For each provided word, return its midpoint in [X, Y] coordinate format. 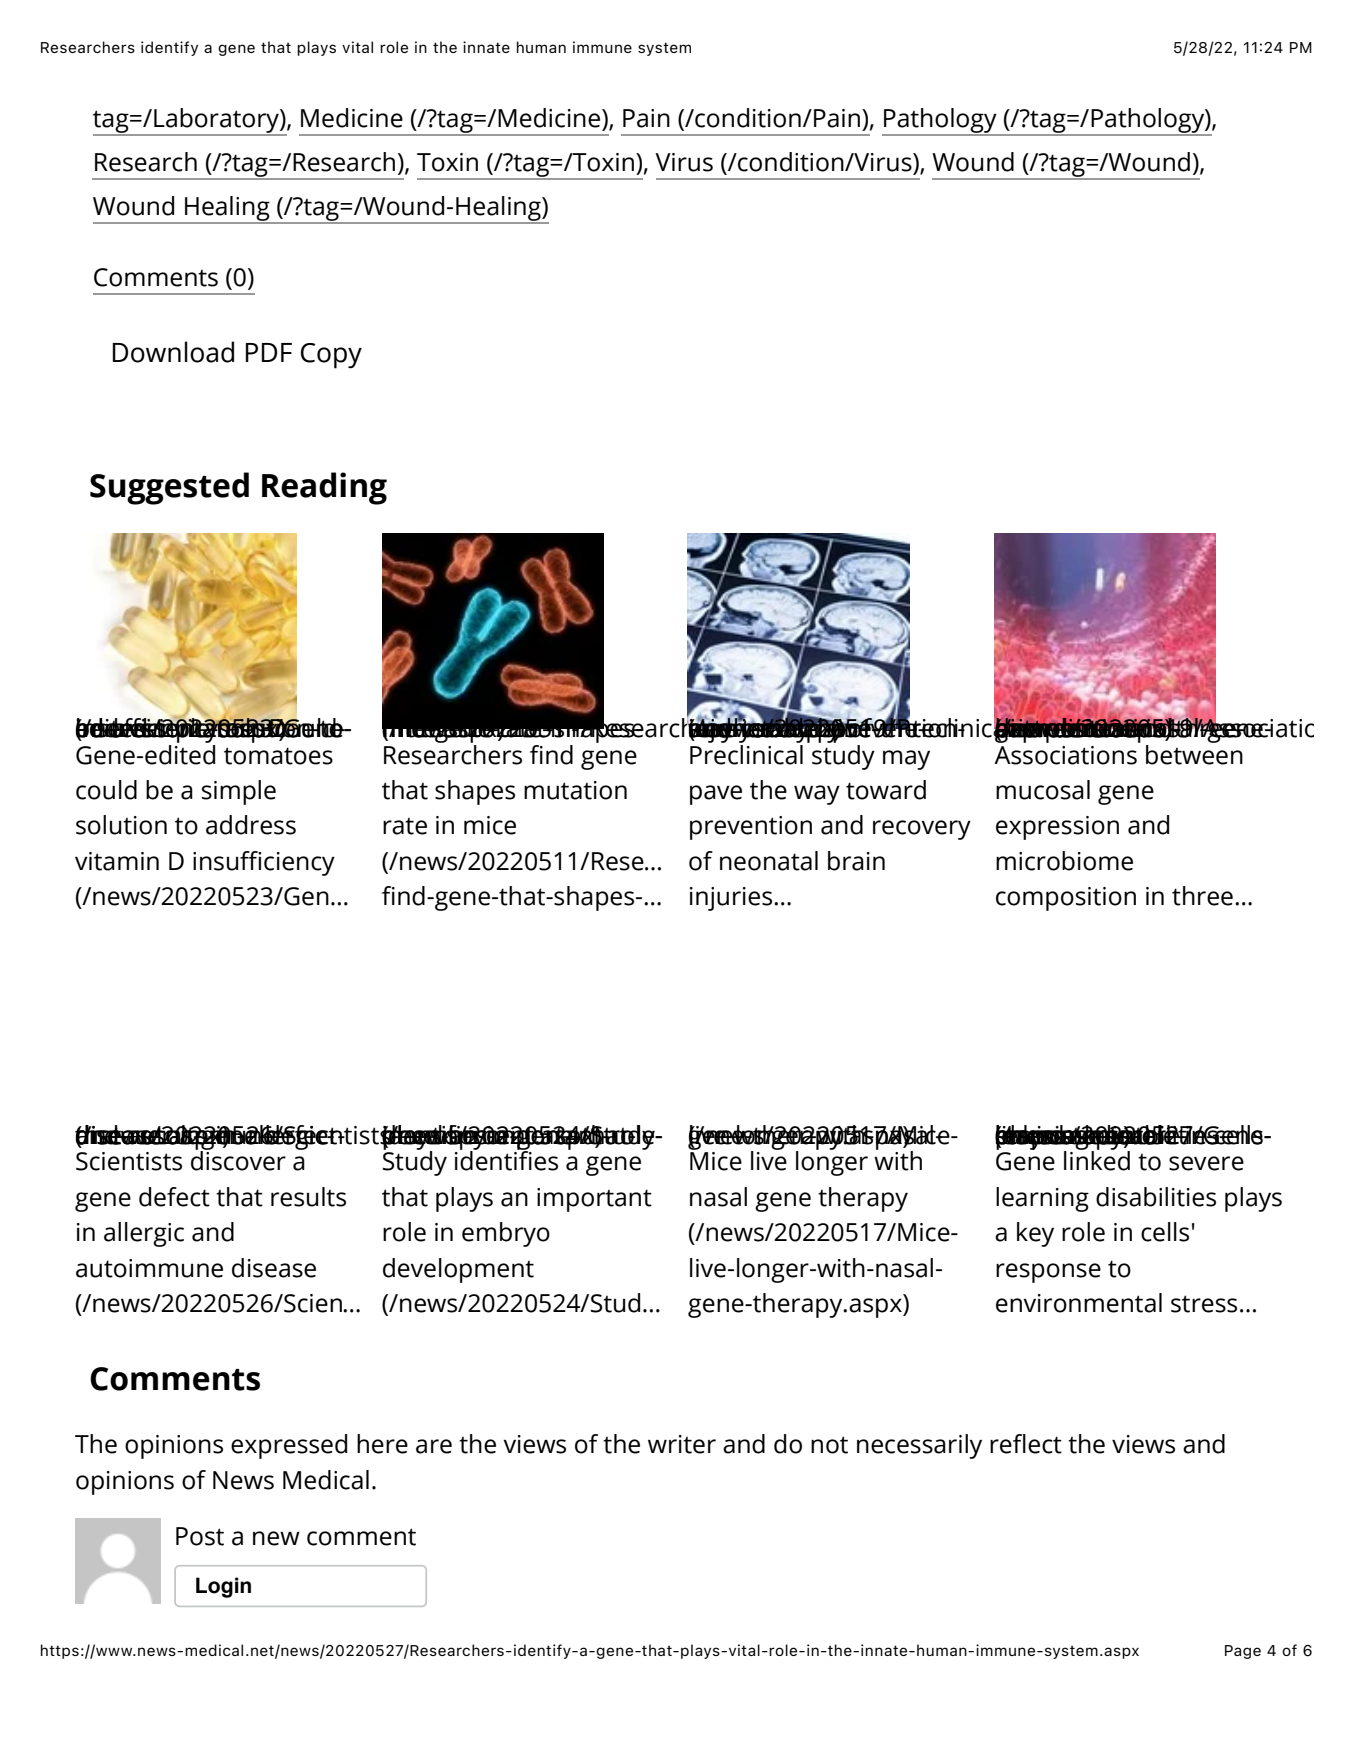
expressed [289, 1446]
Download [173, 352]
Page [1243, 1652]
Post [200, 1536]
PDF [269, 352]
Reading [324, 488]
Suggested [169, 488]
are [434, 1446]
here [382, 1444]
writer [682, 1444]
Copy [331, 356]
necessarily [919, 1446]
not [829, 1445]
